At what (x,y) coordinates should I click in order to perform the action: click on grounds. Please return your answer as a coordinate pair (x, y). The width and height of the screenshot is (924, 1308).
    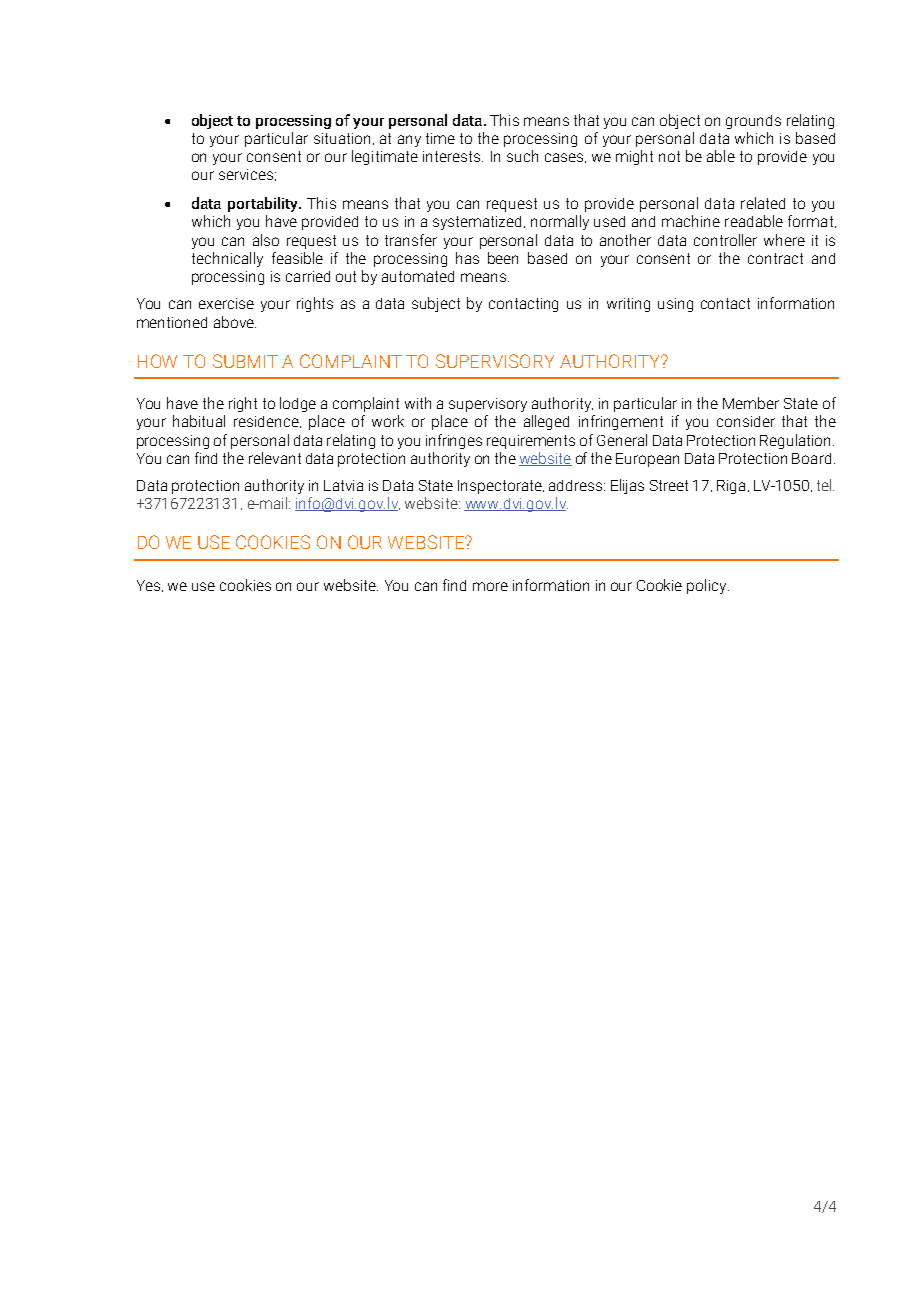
    Looking at the image, I should click on (753, 122).
